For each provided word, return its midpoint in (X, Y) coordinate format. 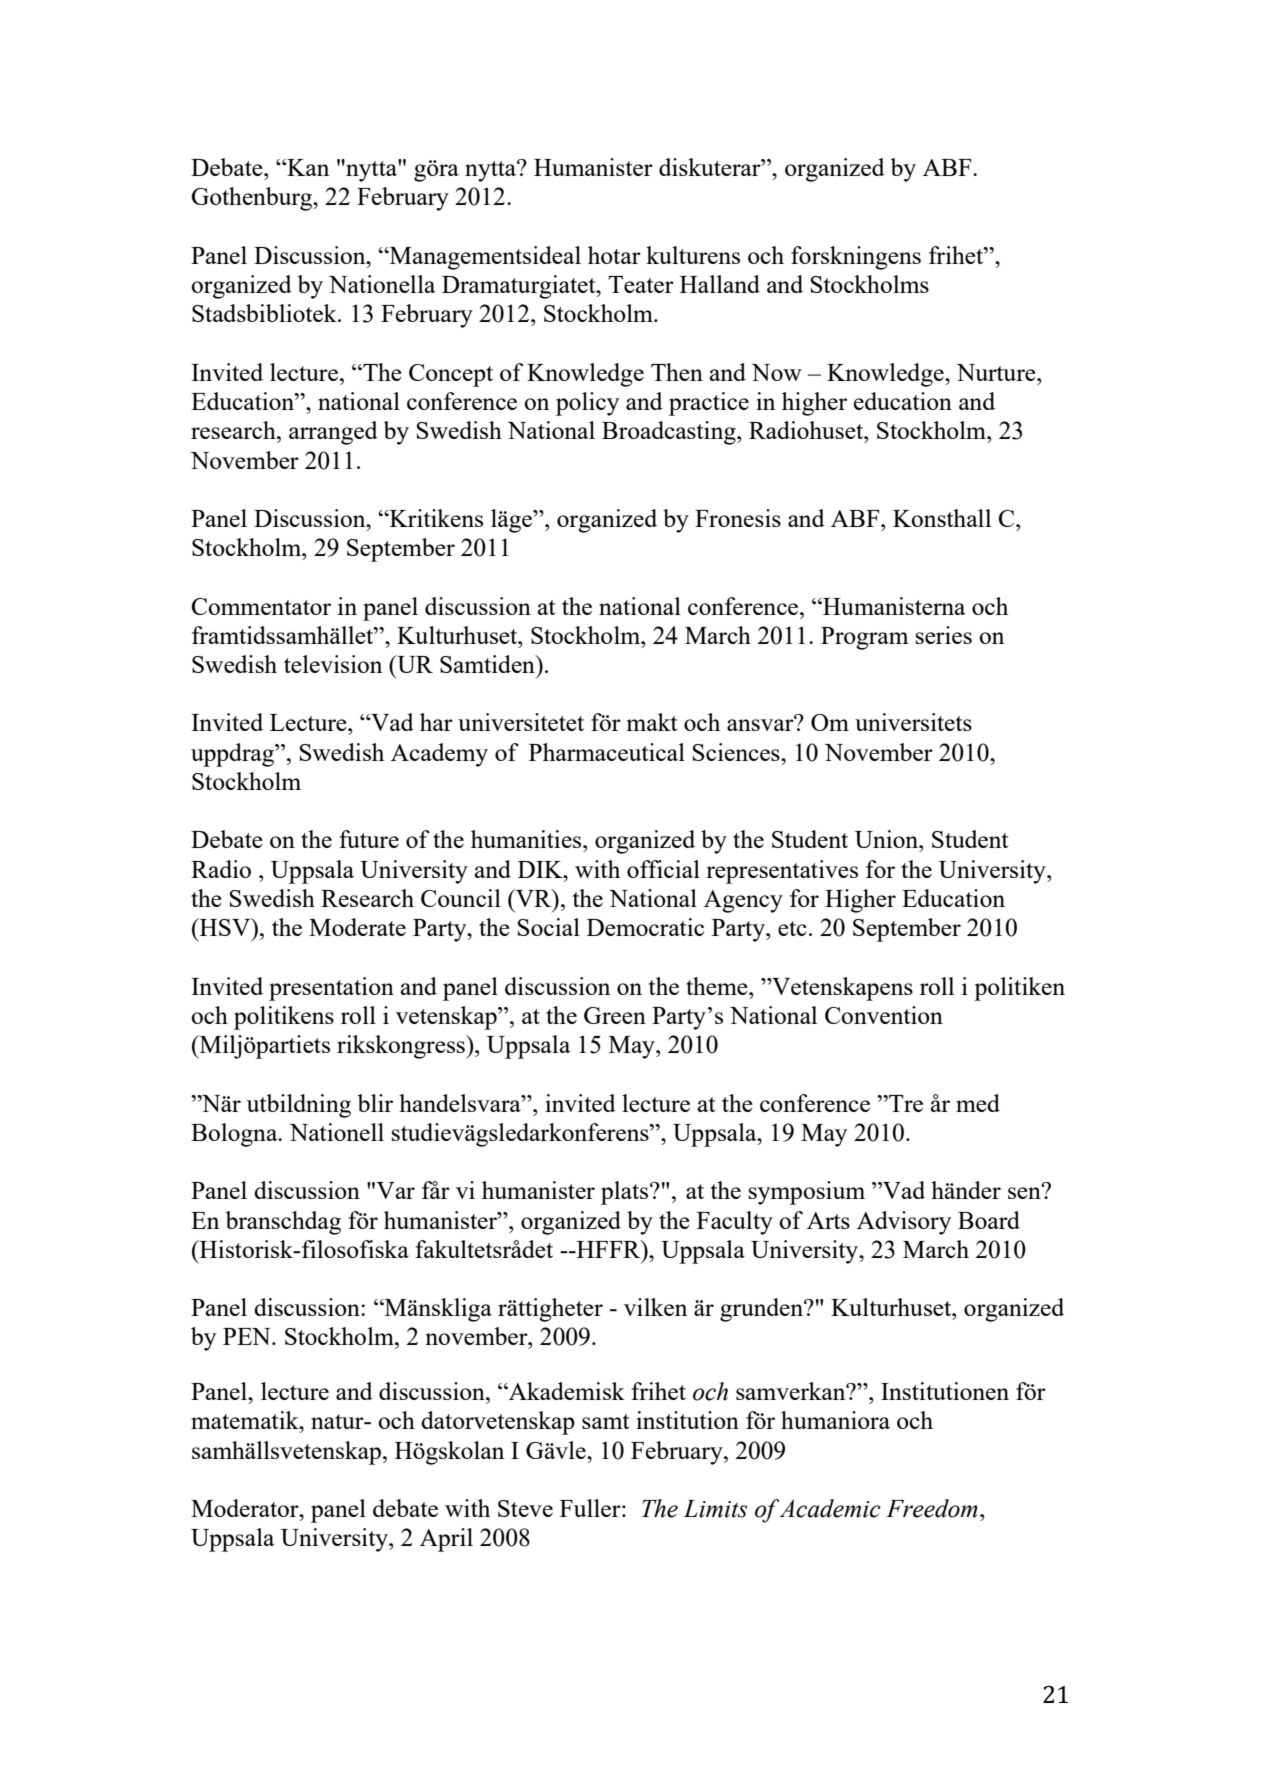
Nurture (997, 372)
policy (587, 404)
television (333, 664)
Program (865, 638)
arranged (333, 433)
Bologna (235, 1135)
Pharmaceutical (607, 752)
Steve (525, 1508)
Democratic (645, 927)
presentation (331, 989)
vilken (655, 1307)
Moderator (246, 1508)
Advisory (904, 1223)
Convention (884, 1015)
